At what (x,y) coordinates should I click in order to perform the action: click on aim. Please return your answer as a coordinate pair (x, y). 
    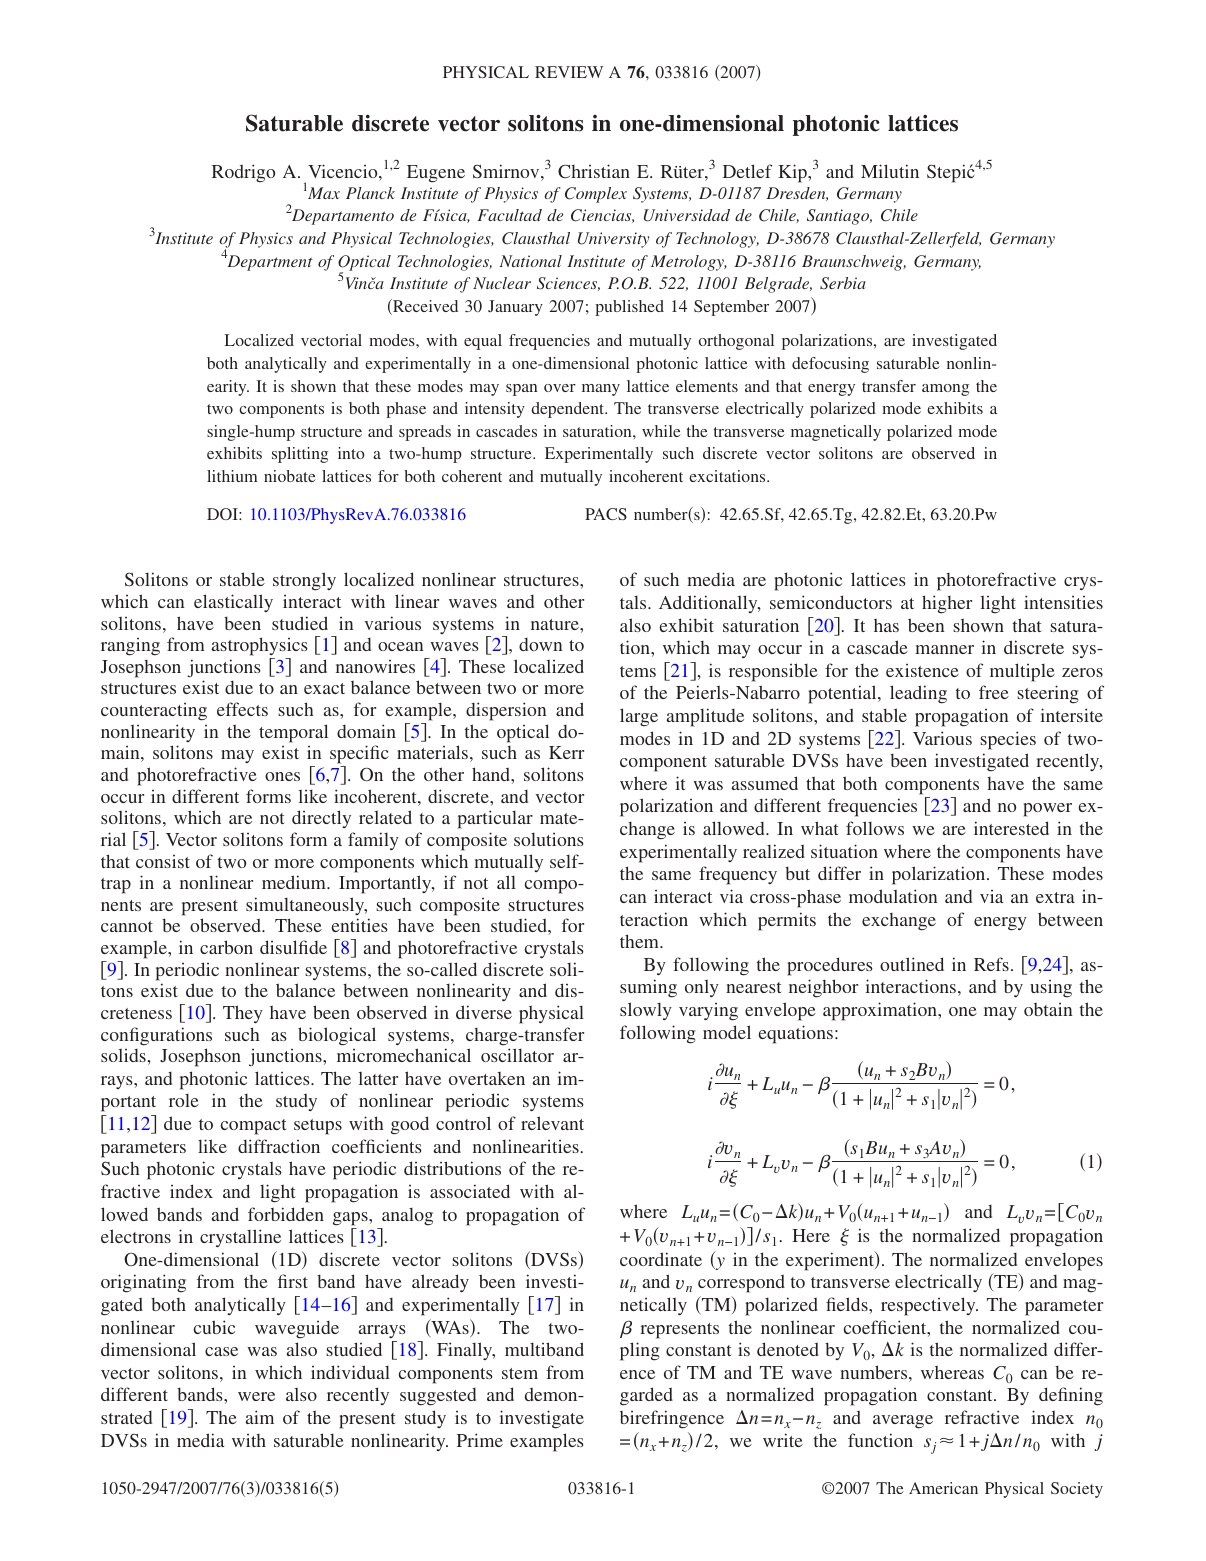
    Looking at the image, I should click on (260, 1417).
